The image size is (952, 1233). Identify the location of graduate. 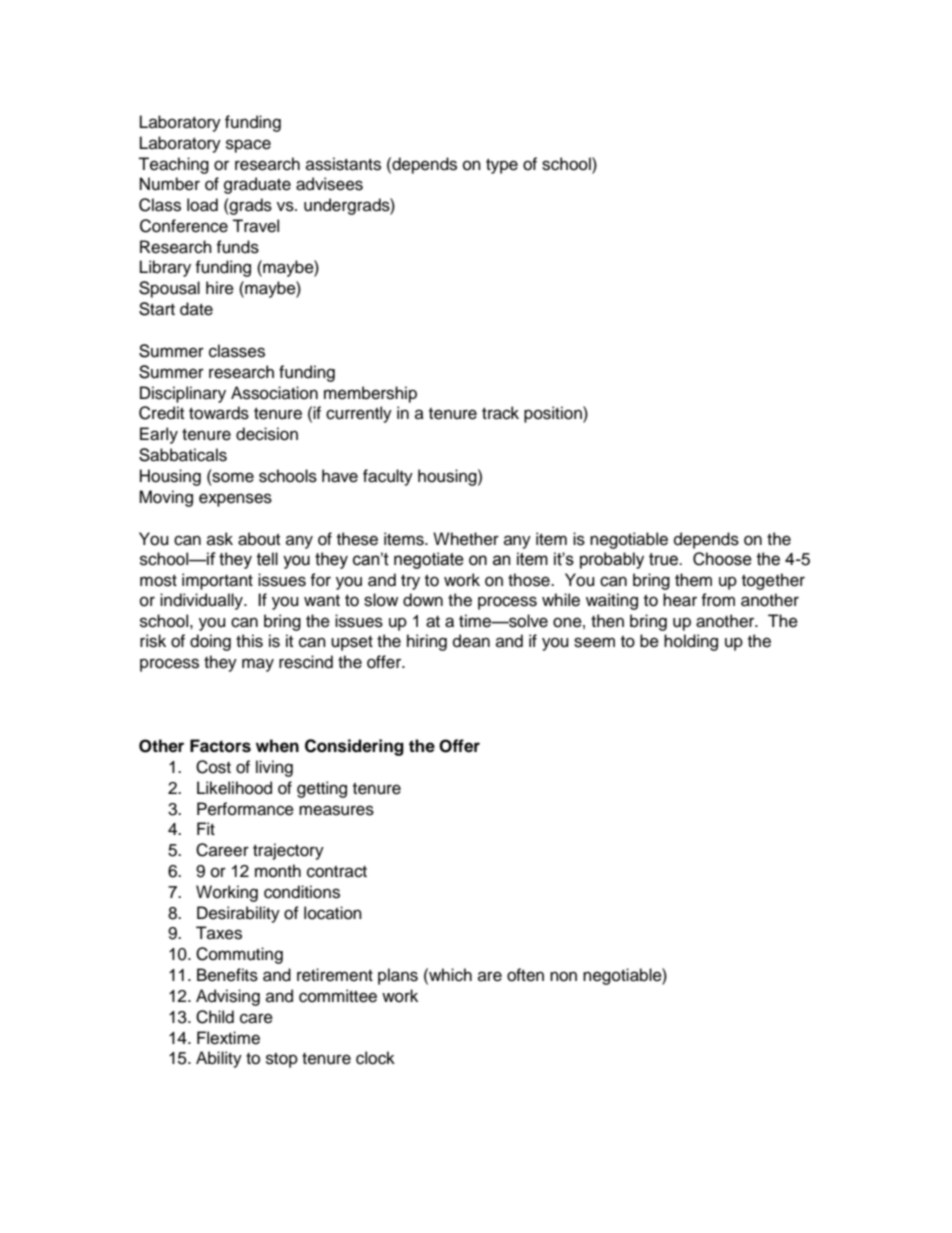
(257, 185).
